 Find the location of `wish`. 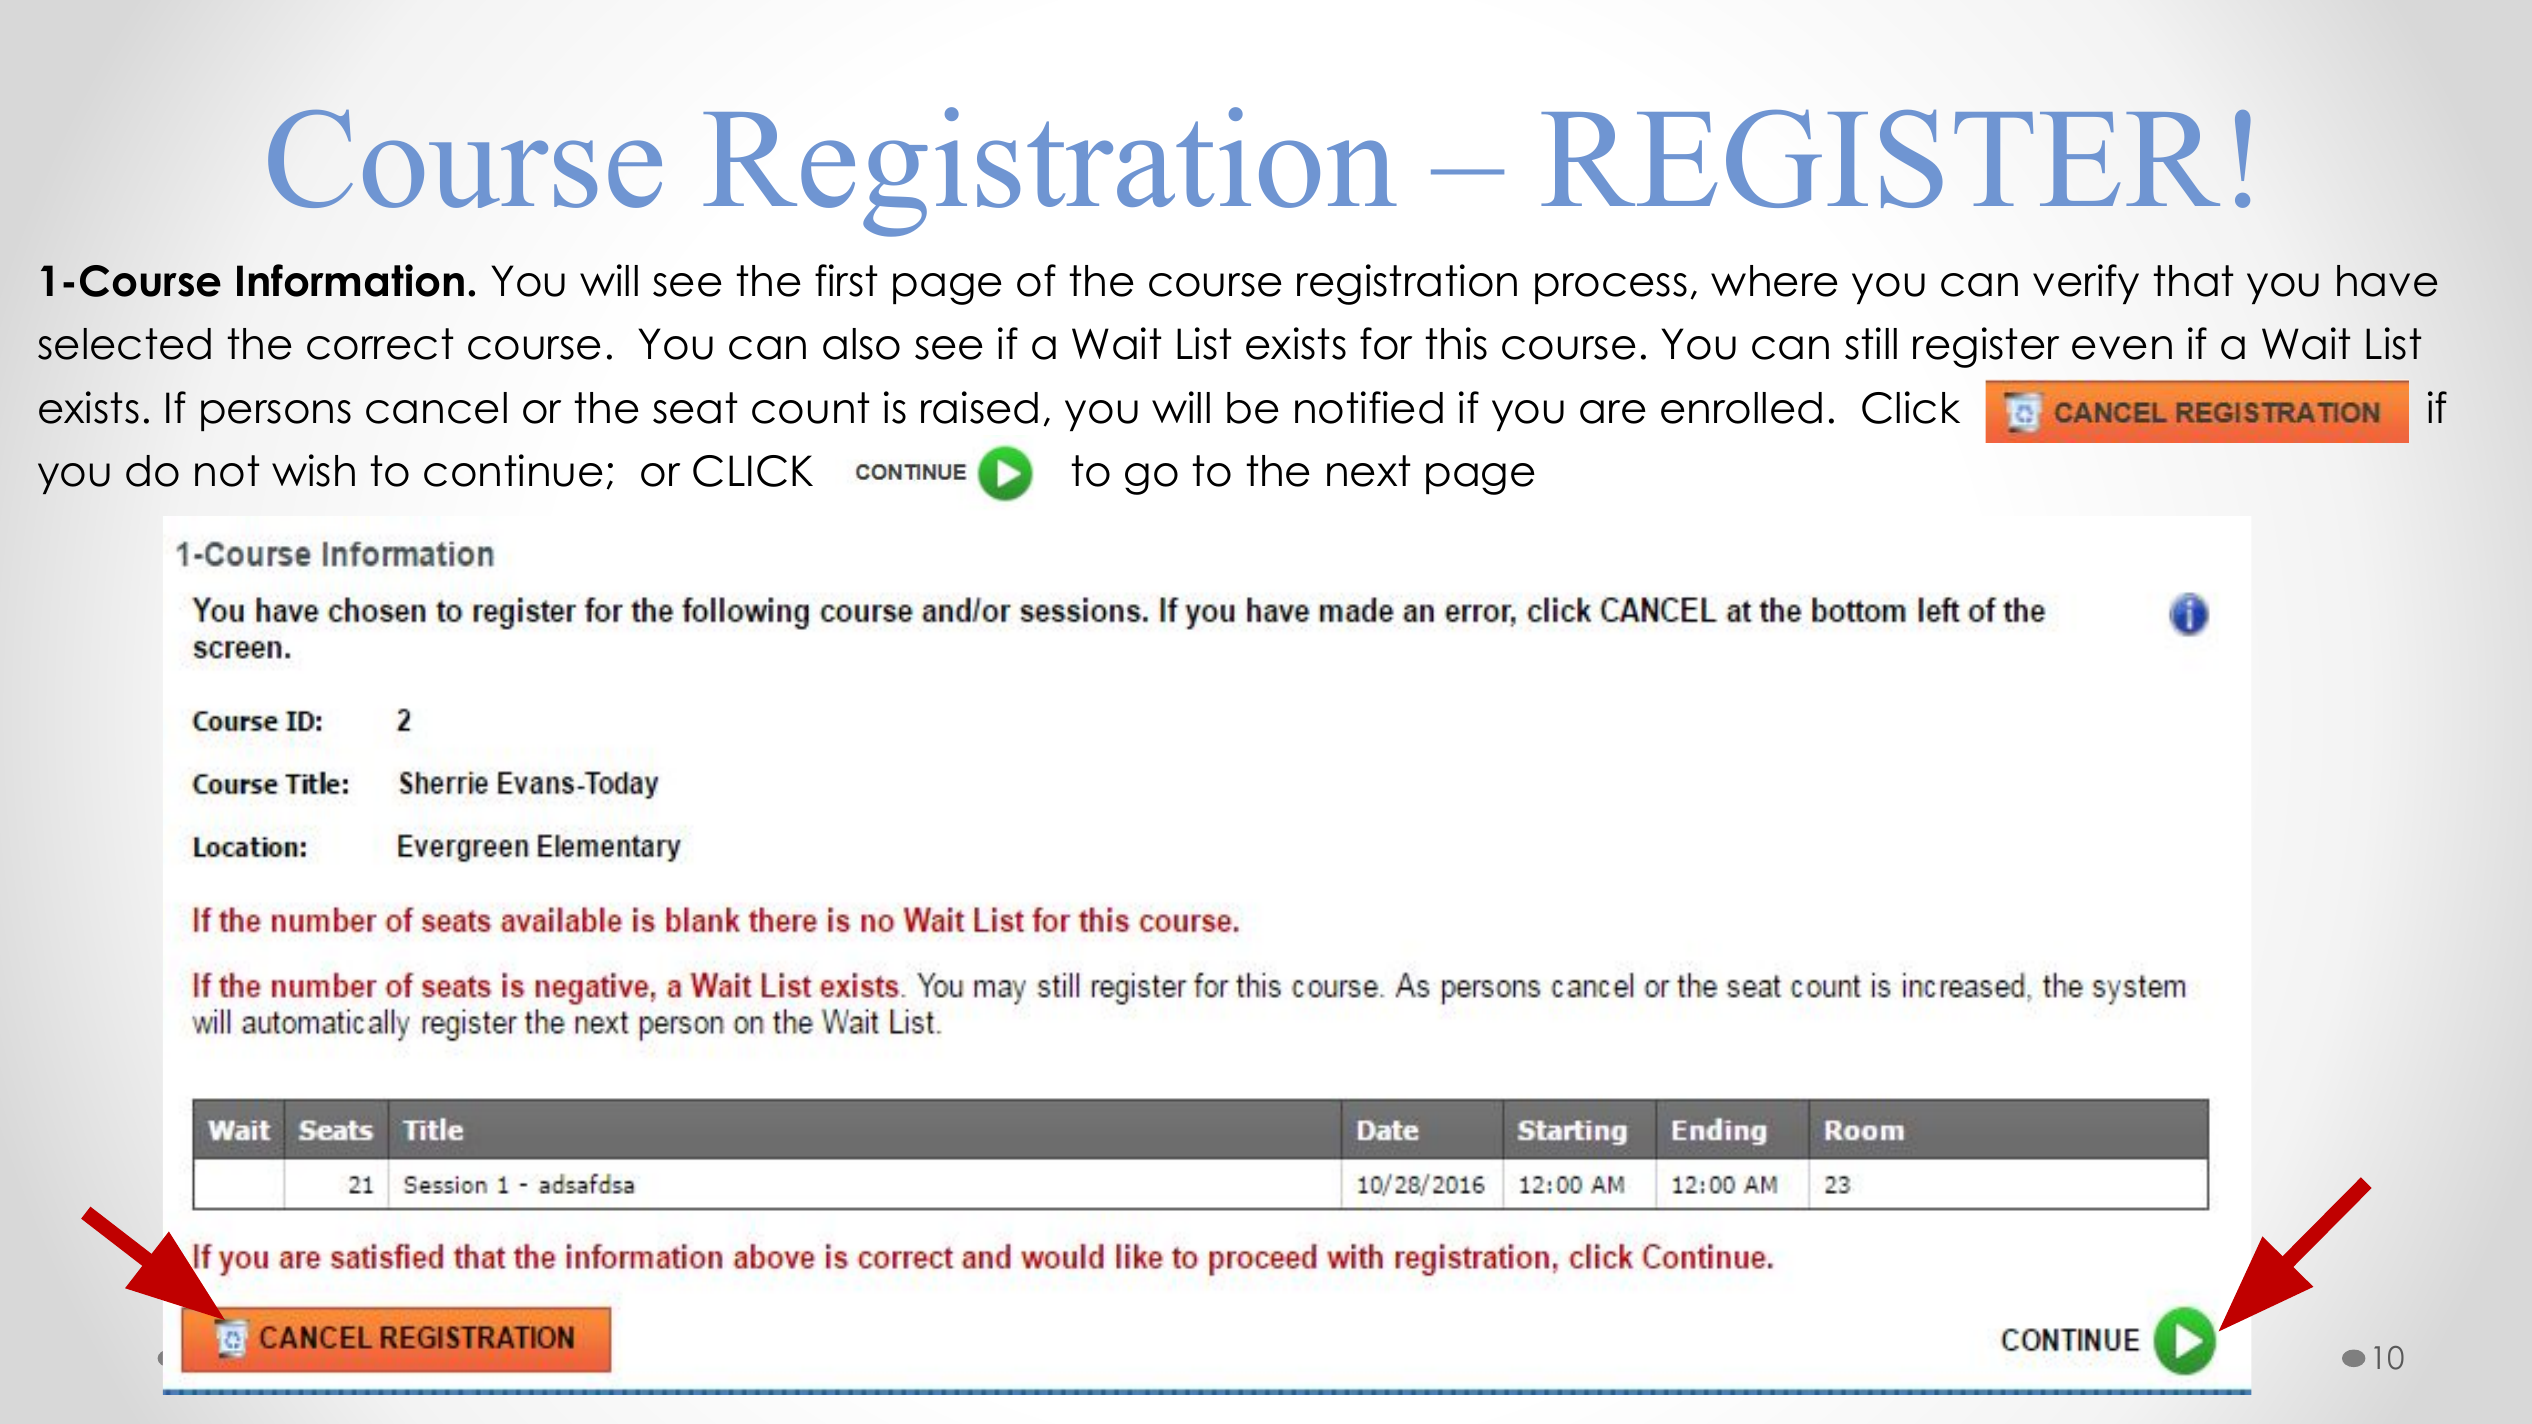

wish is located at coordinates (313, 470).
